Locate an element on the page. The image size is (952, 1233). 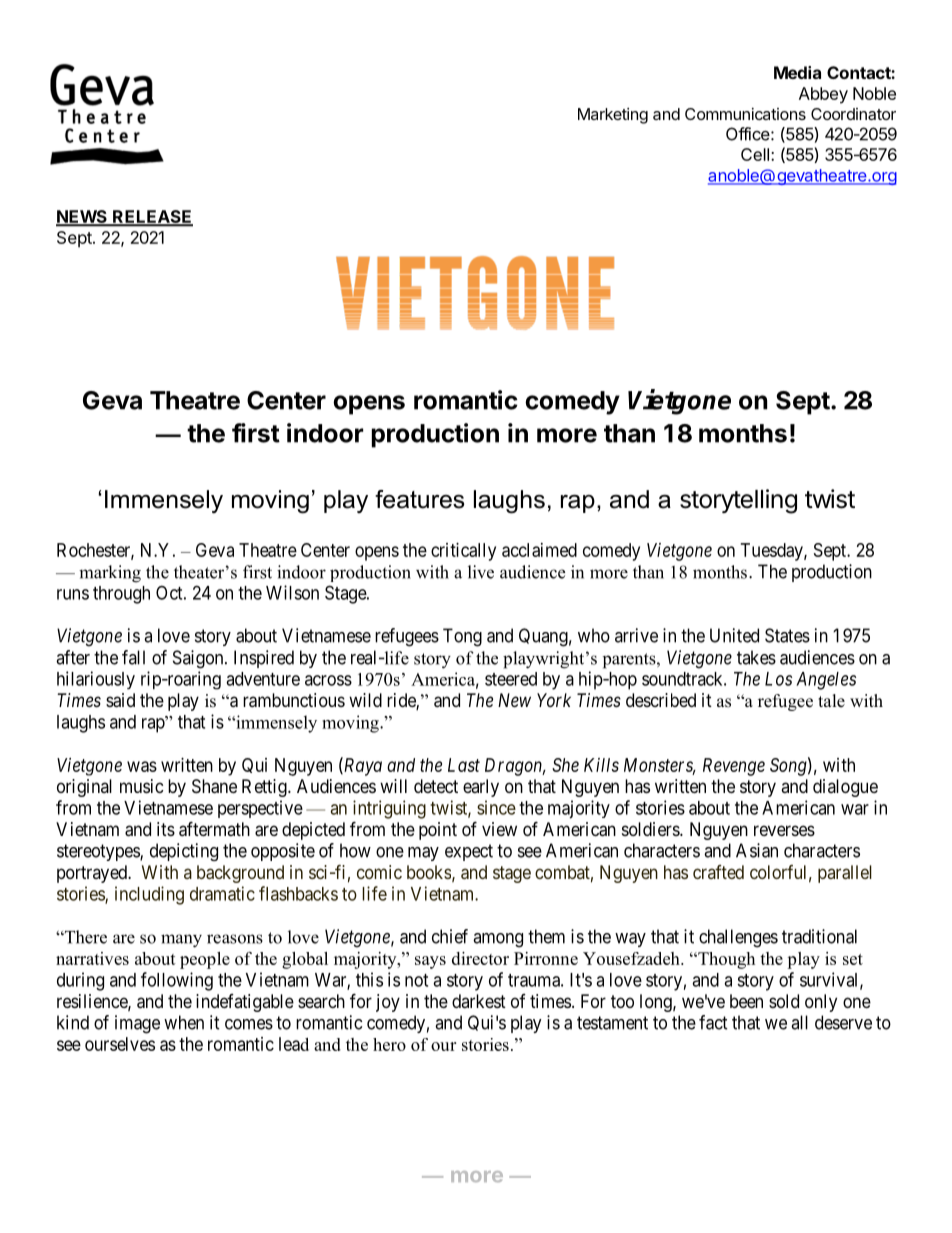
Marketing is located at coordinates (613, 116).
